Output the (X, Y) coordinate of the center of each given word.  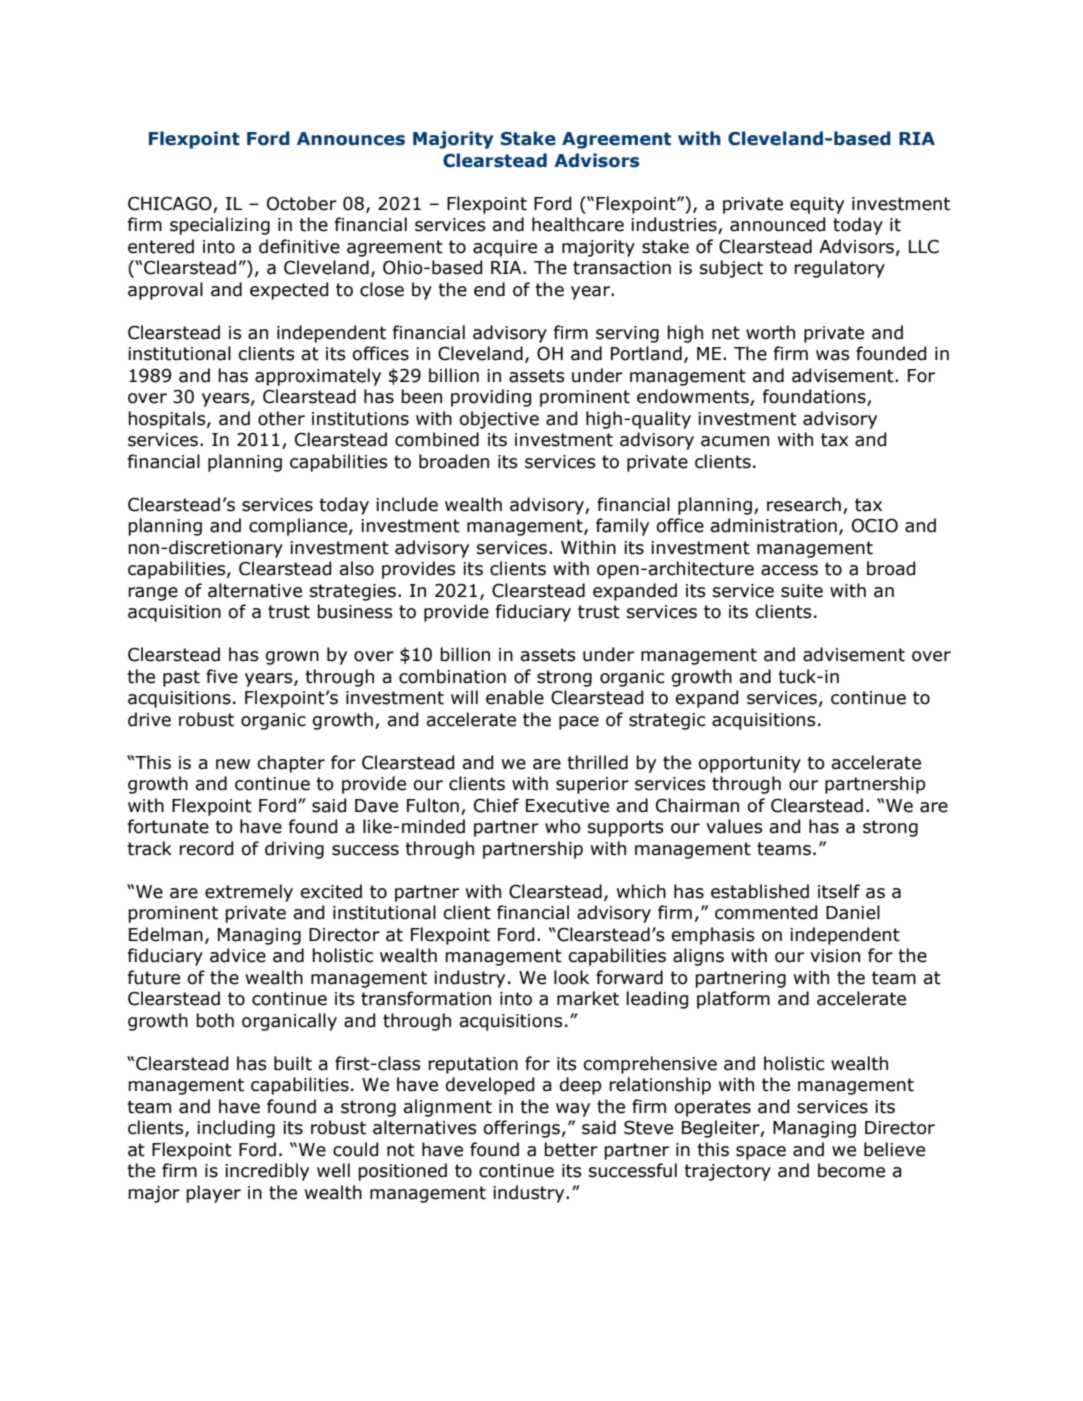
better (571, 1149)
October (302, 203)
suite (802, 591)
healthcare (578, 224)
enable (515, 697)
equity (817, 205)
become (851, 1170)
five (222, 676)
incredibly (267, 1172)
